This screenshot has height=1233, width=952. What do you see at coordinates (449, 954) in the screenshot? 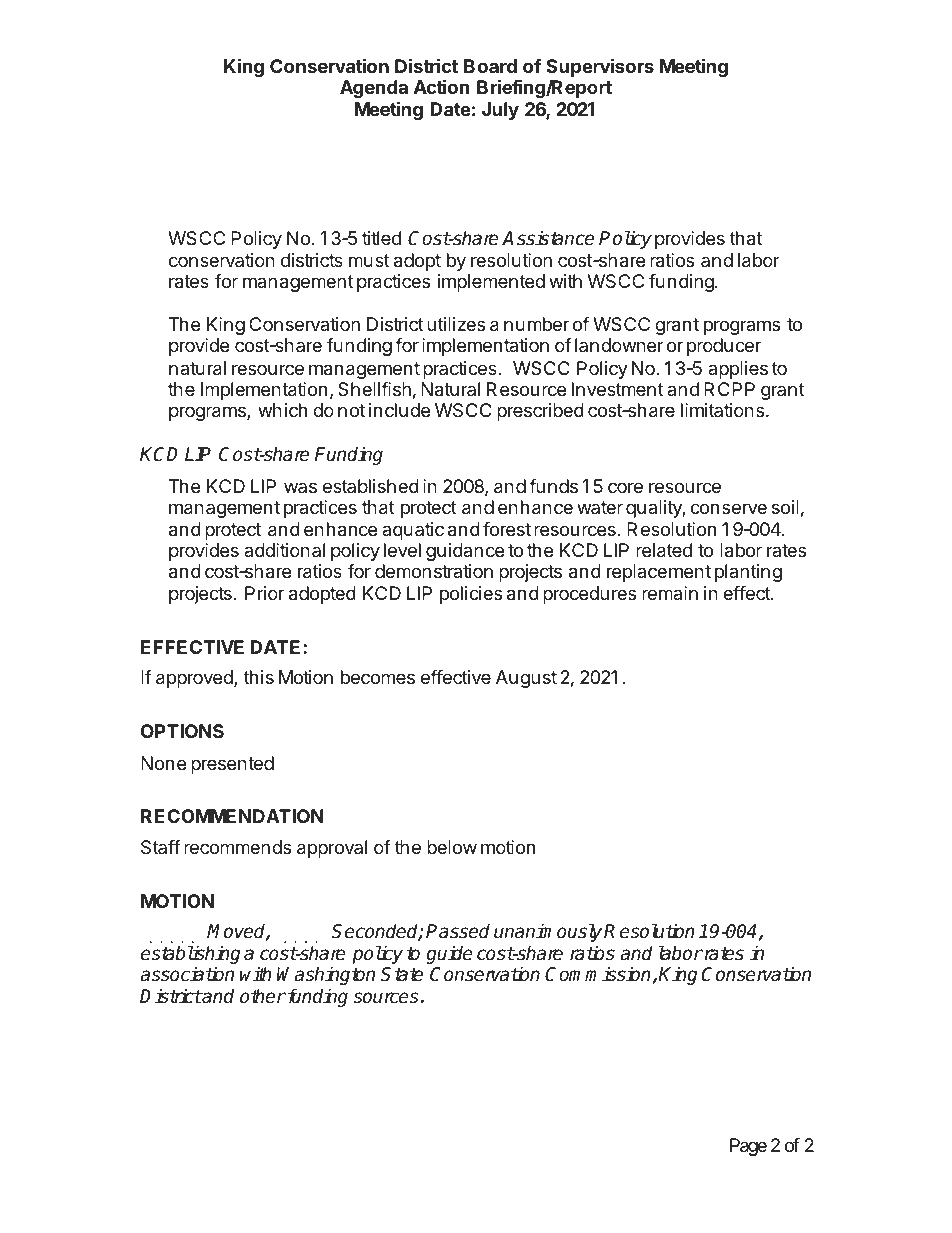
I see `guide` at bounding box center [449, 954].
